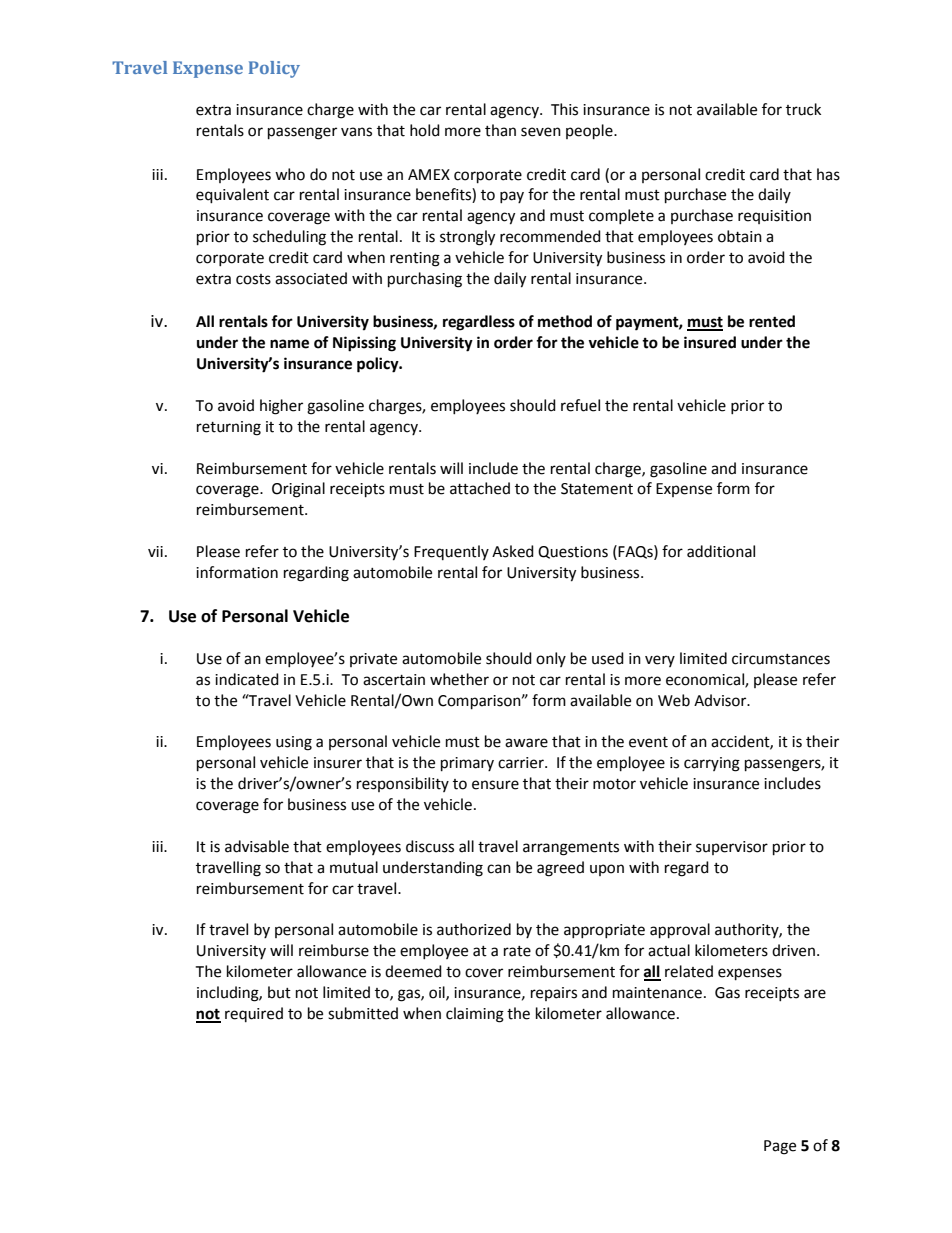 This page has width=952, height=1233. What do you see at coordinates (254, 1014) in the page?
I see `required` at bounding box center [254, 1014].
